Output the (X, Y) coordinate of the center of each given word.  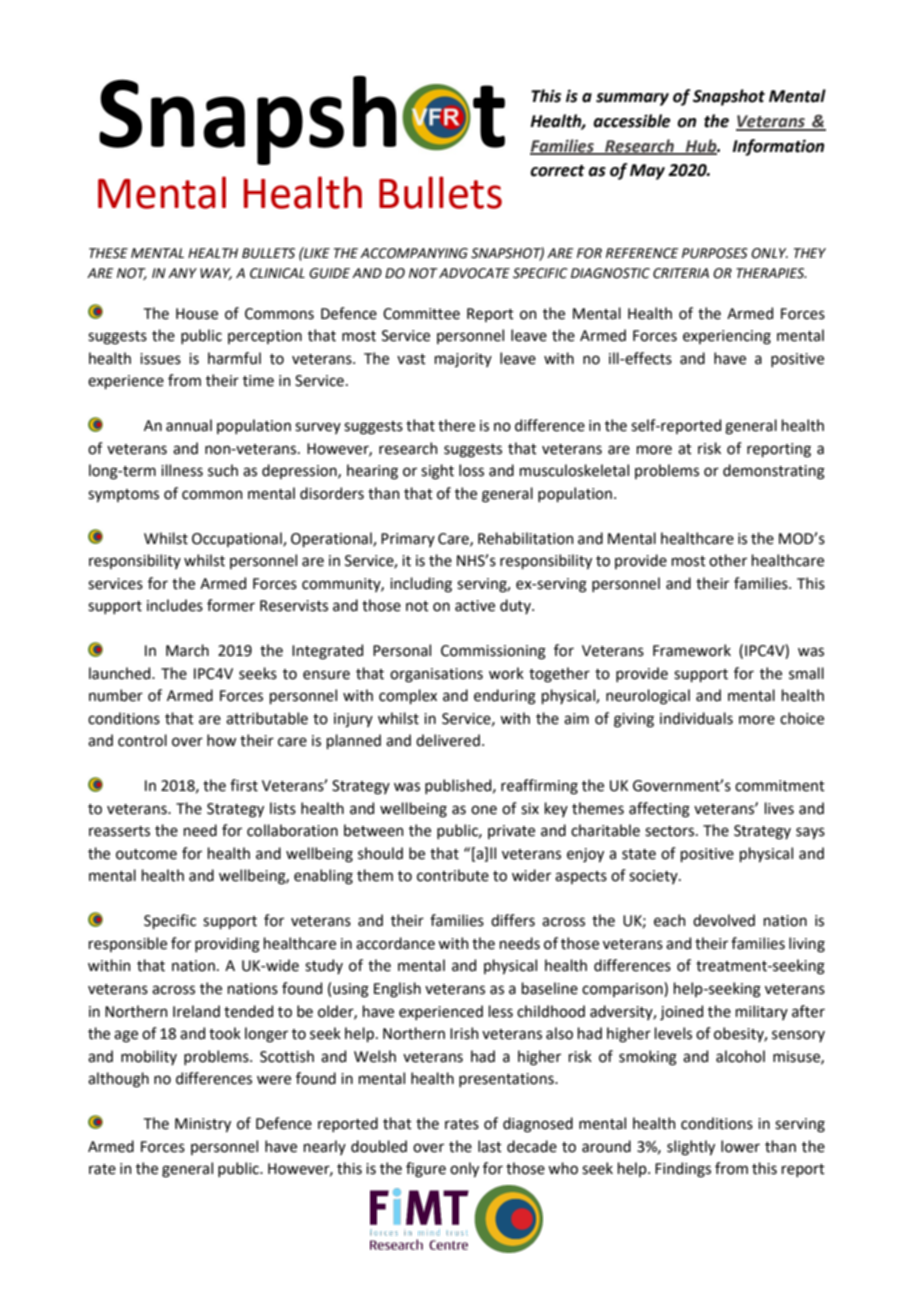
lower (740, 1146)
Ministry (203, 1125)
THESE (108, 253)
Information (778, 147)
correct (557, 171)
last (490, 1146)
